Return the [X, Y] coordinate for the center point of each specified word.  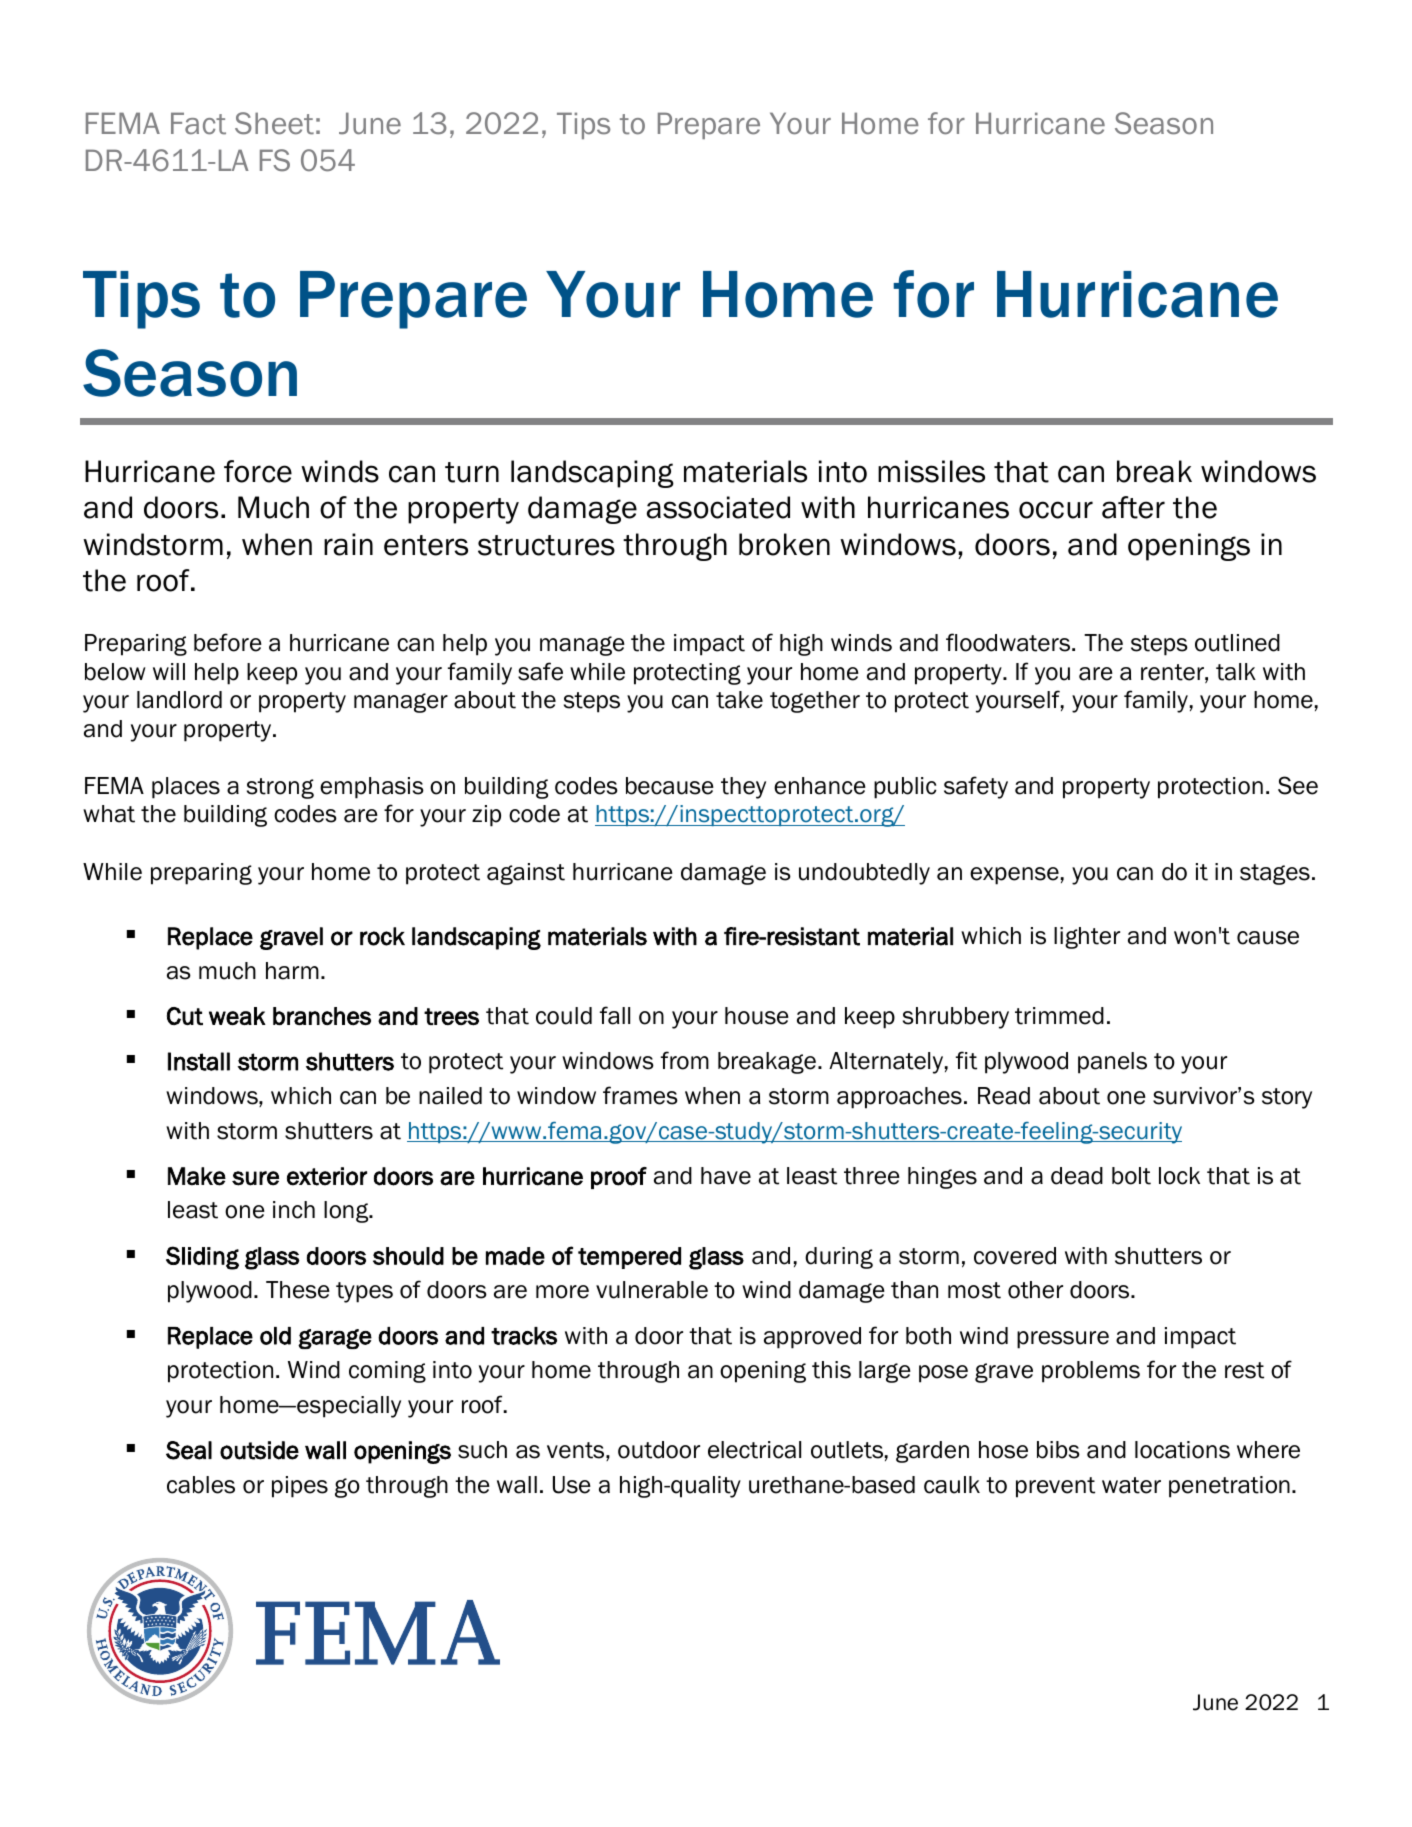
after [1133, 507]
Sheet [274, 123]
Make [197, 1176]
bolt [1131, 1176]
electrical [754, 1450]
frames [640, 1095]
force [258, 471]
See [1298, 785]
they [743, 788]
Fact [198, 123]
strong [280, 788]
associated [718, 507]
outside [259, 1450]
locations [1182, 1450]
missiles [931, 471]
